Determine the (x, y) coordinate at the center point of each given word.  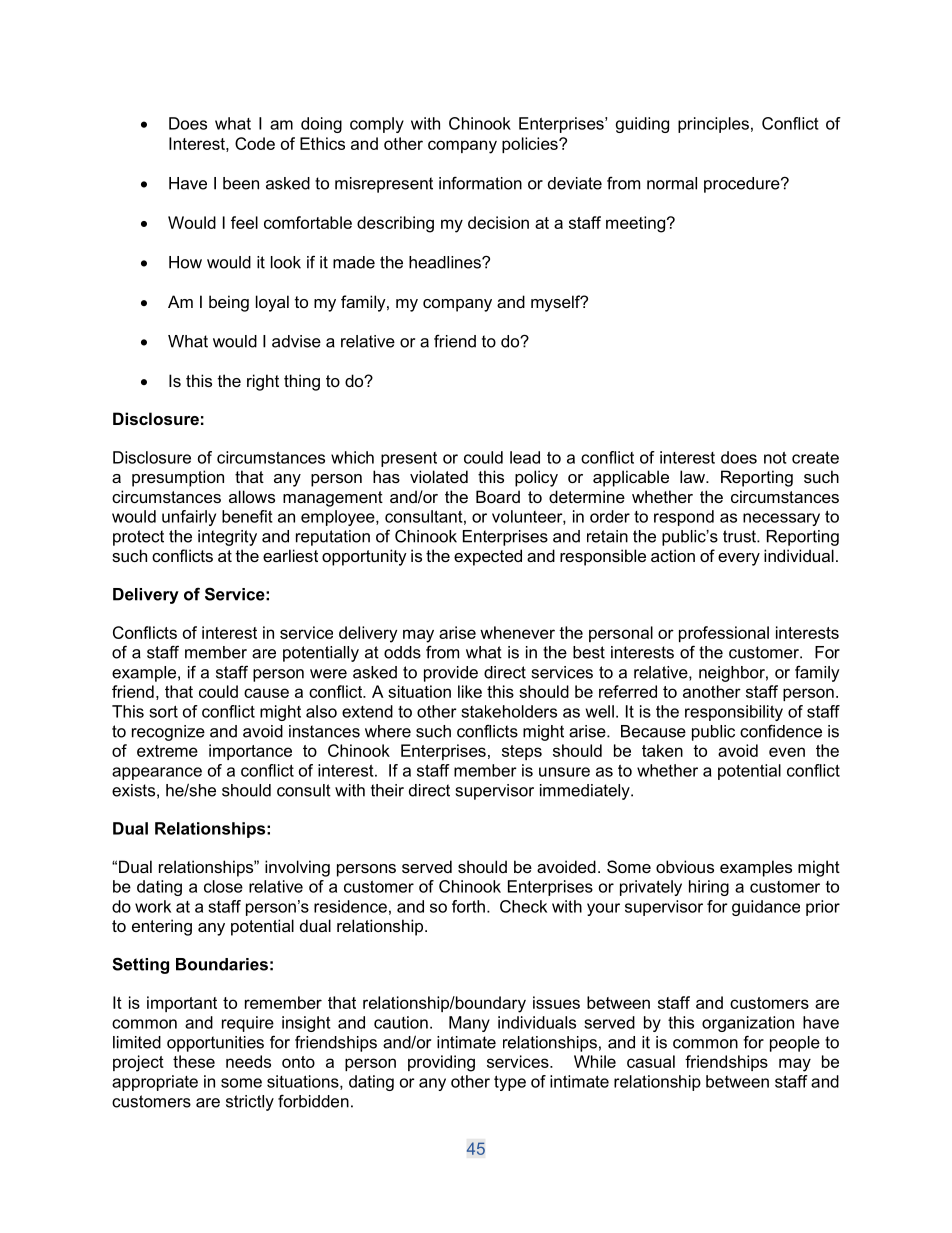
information (480, 183)
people (795, 1044)
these (194, 1061)
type (510, 1083)
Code (255, 143)
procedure (743, 185)
